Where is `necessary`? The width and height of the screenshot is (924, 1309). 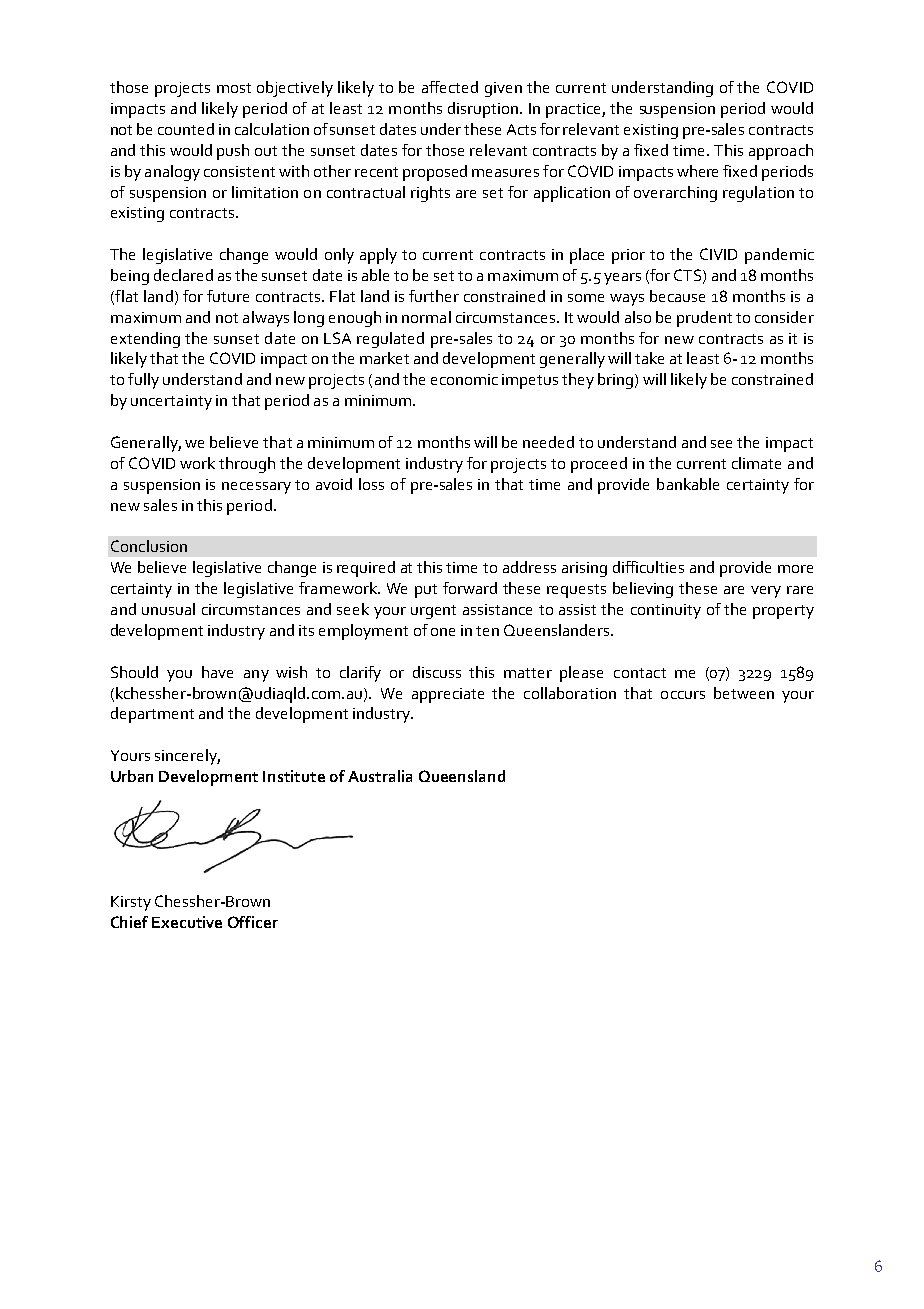 necessary is located at coordinates (256, 488).
